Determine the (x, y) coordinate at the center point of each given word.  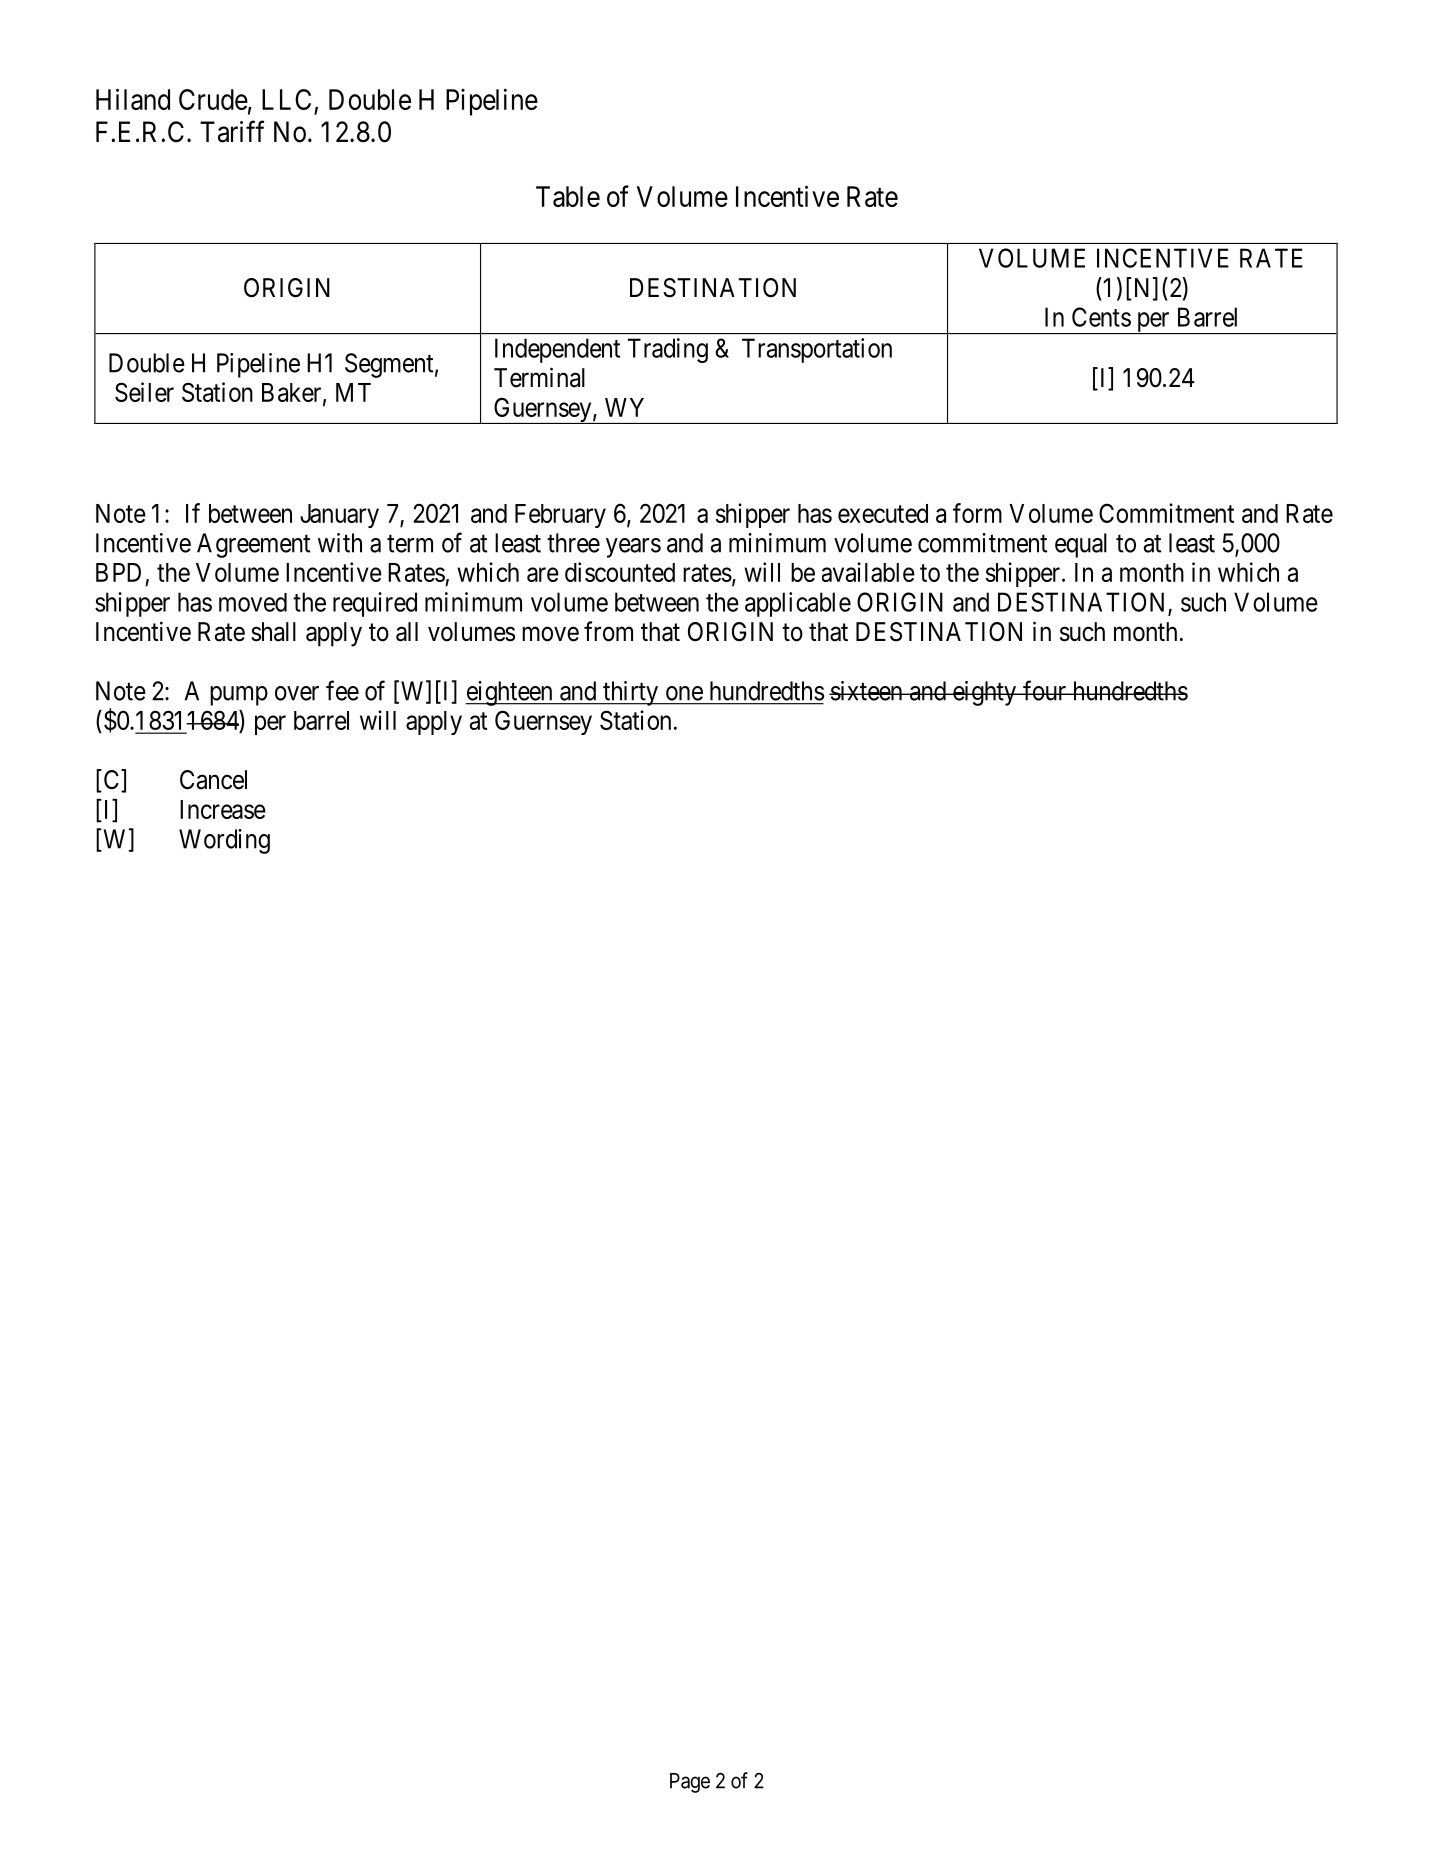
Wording (224, 841)
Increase (223, 809)
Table (568, 196)
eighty (984, 693)
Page (690, 1783)
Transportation (817, 350)
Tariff (232, 131)
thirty (631, 693)
